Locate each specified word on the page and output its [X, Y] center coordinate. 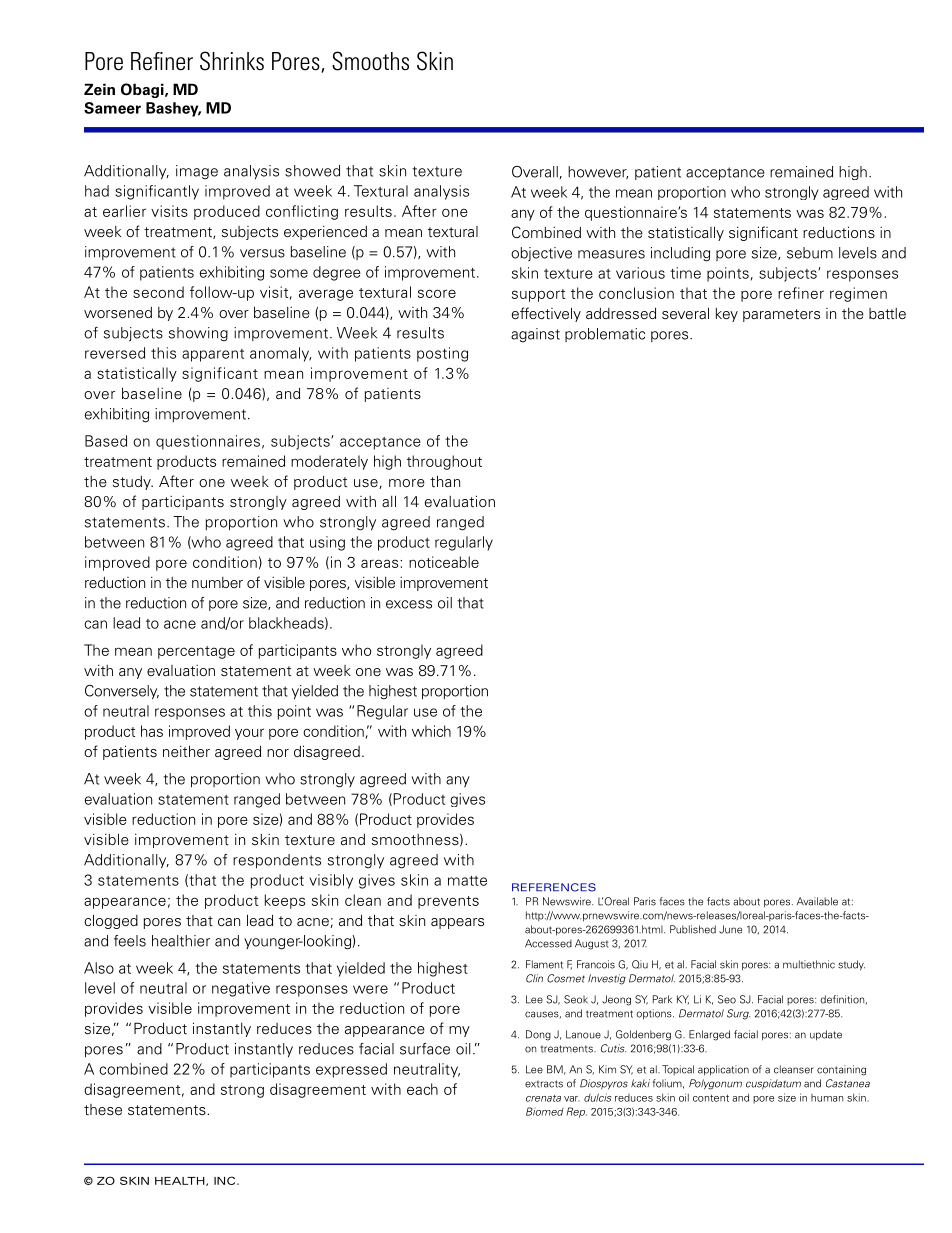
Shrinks [232, 61]
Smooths [370, 61]
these [103, 1110]
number [217, 582]
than [445, 481]
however [598, 172]
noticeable [444, 562]
